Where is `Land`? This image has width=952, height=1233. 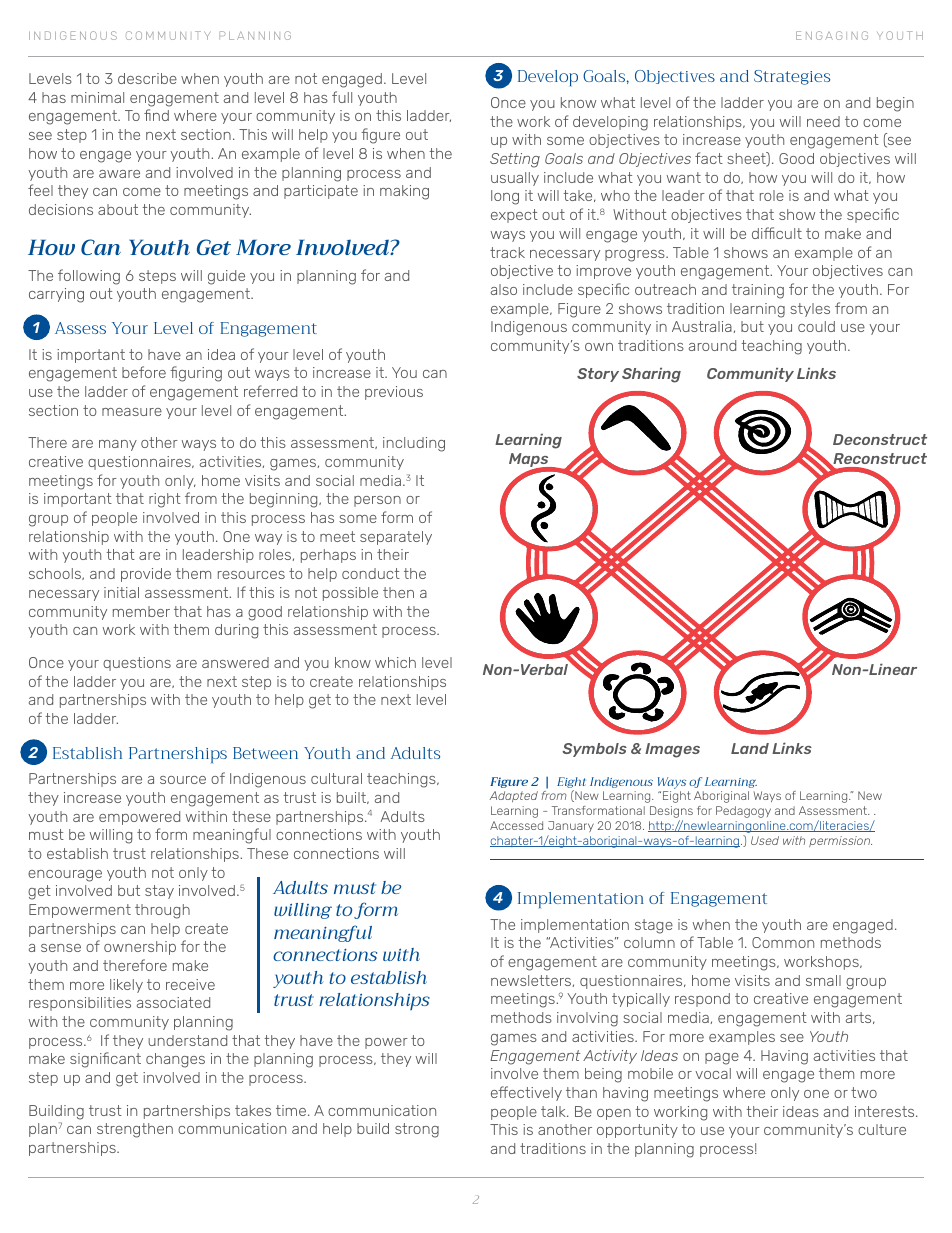
Land is located at coordinates (750, 748).
